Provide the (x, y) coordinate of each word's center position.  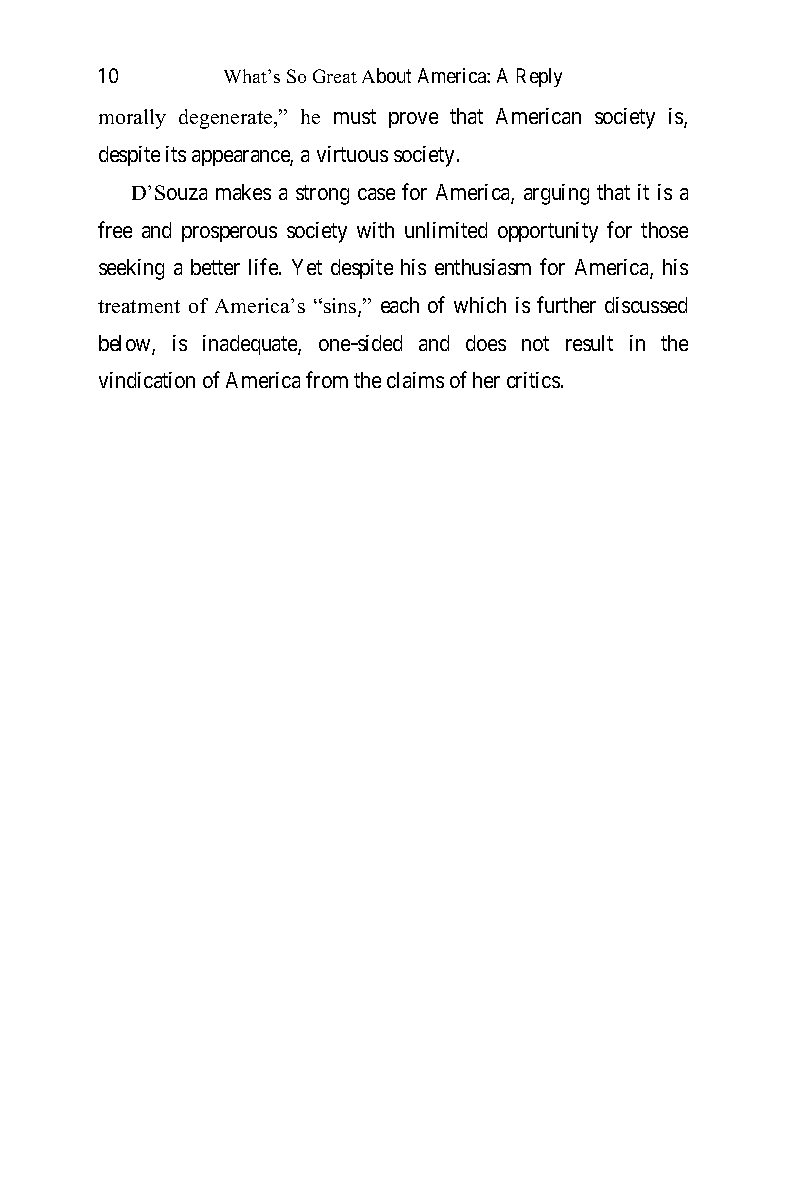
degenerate (227, 119)
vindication (147, 380)
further (566, 304)
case (376, 194)
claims (415, 380)
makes (243, 192)
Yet (307, 267)
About (386, 75)
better (215, 267)
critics (533, 380)
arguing (556, 194)
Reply (539, 77)
